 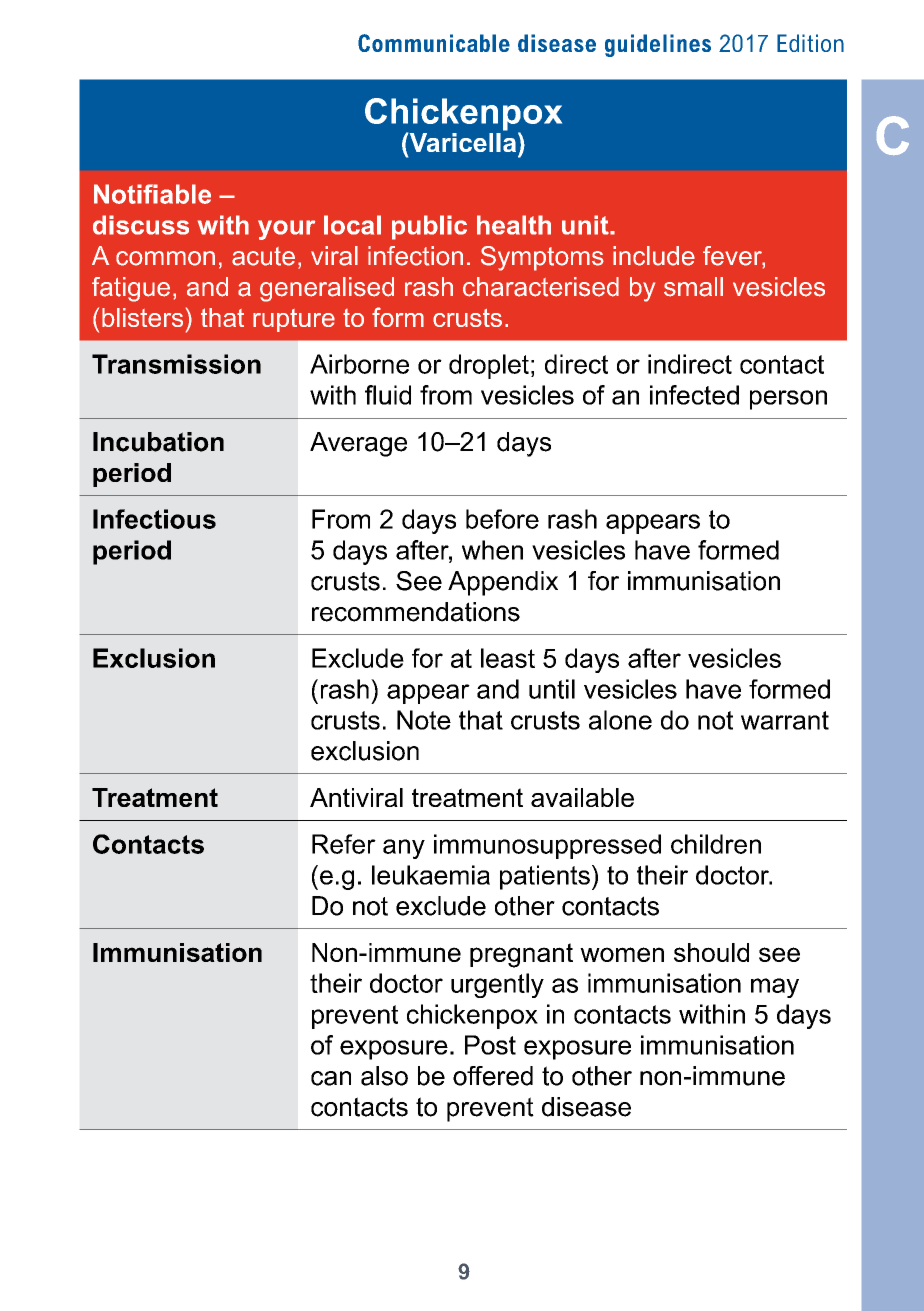 What do you see at coordinates (658, 45) in the document?
I see `guidelines` at bounding box center [658, 45].
